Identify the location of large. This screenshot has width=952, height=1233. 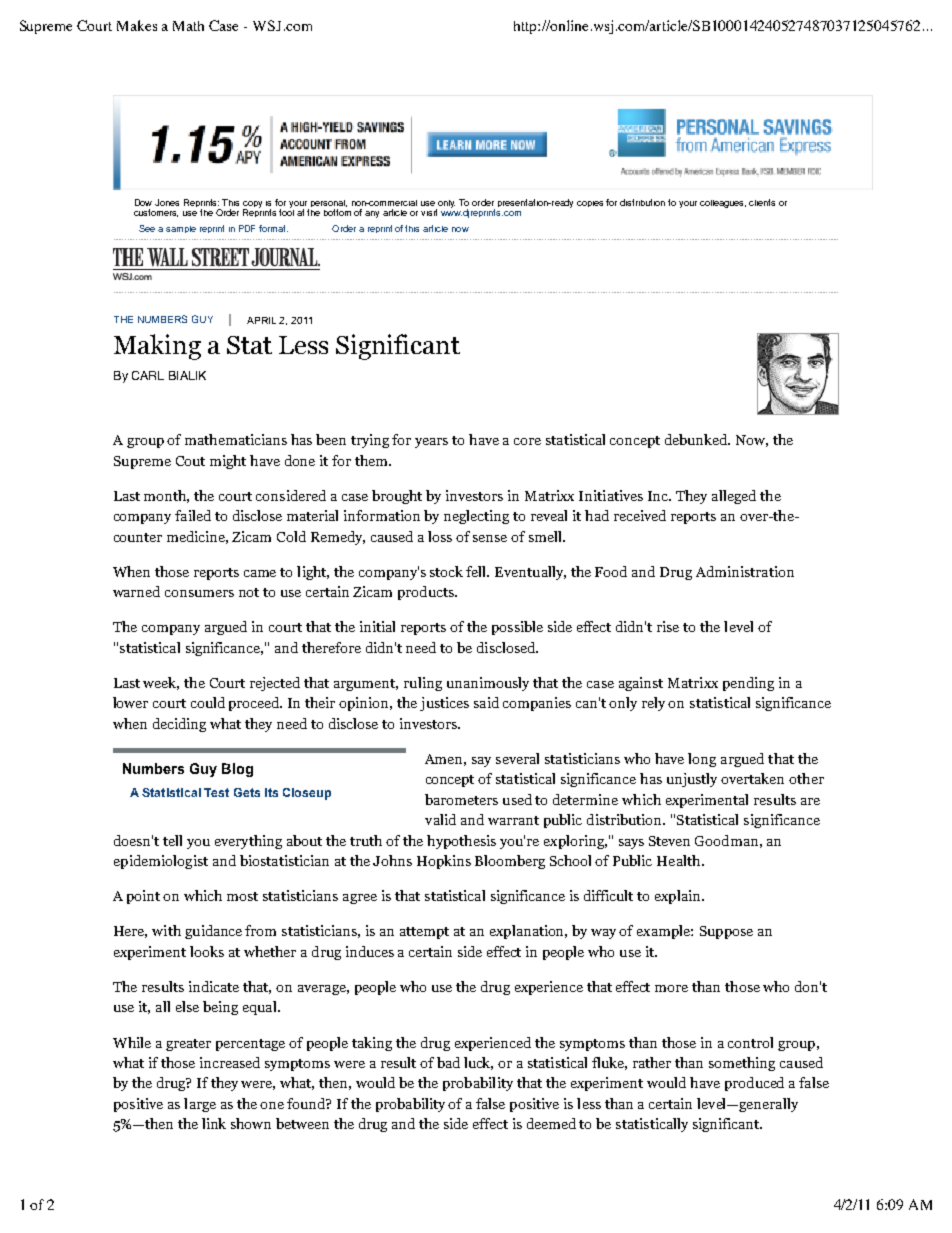
(200, 1105).
